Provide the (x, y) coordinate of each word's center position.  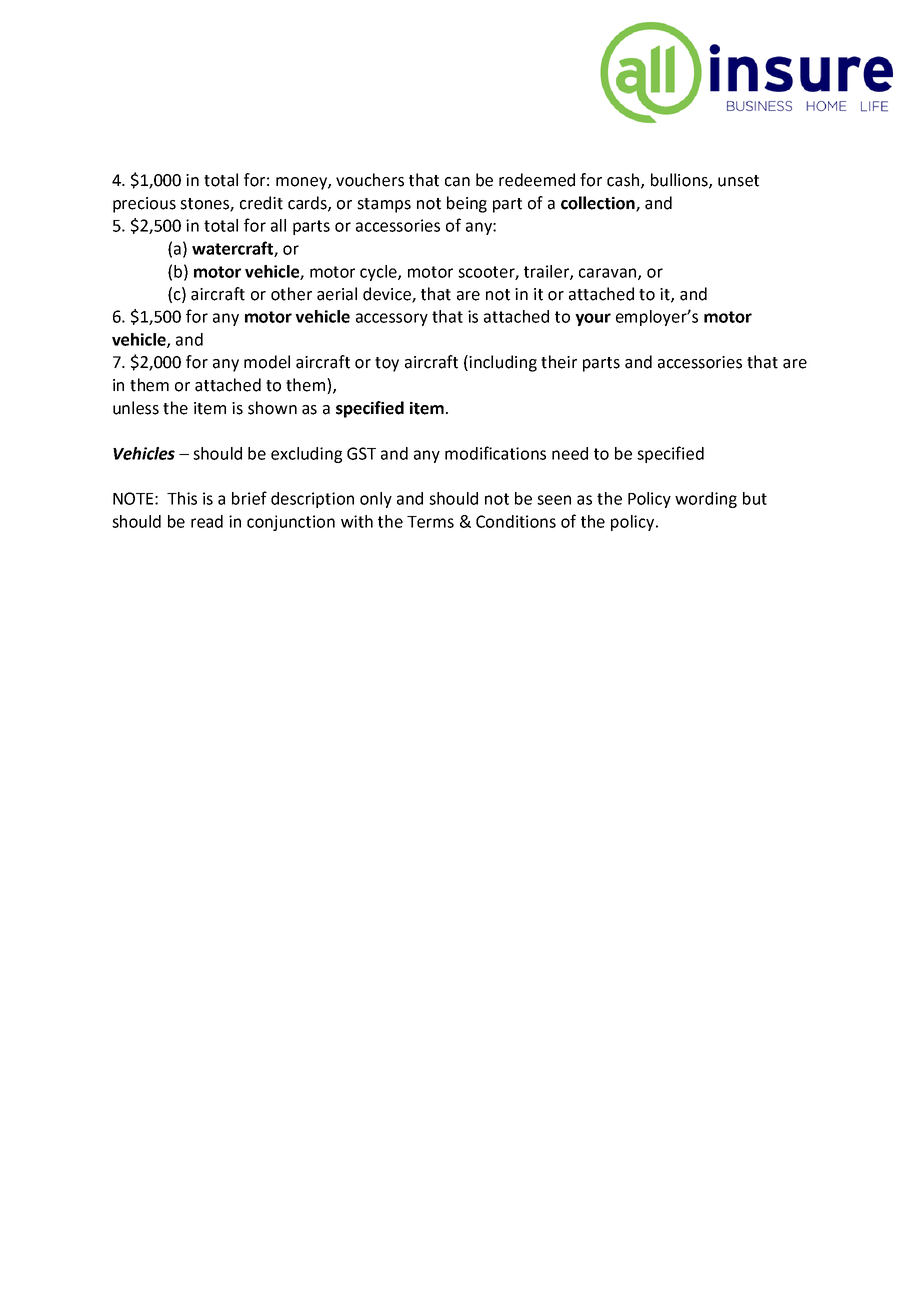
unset (738, 181)
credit (261, 203)
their (559, 362)
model (267, 362)
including (503, 363)
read (207, 521)
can (457, 182)
